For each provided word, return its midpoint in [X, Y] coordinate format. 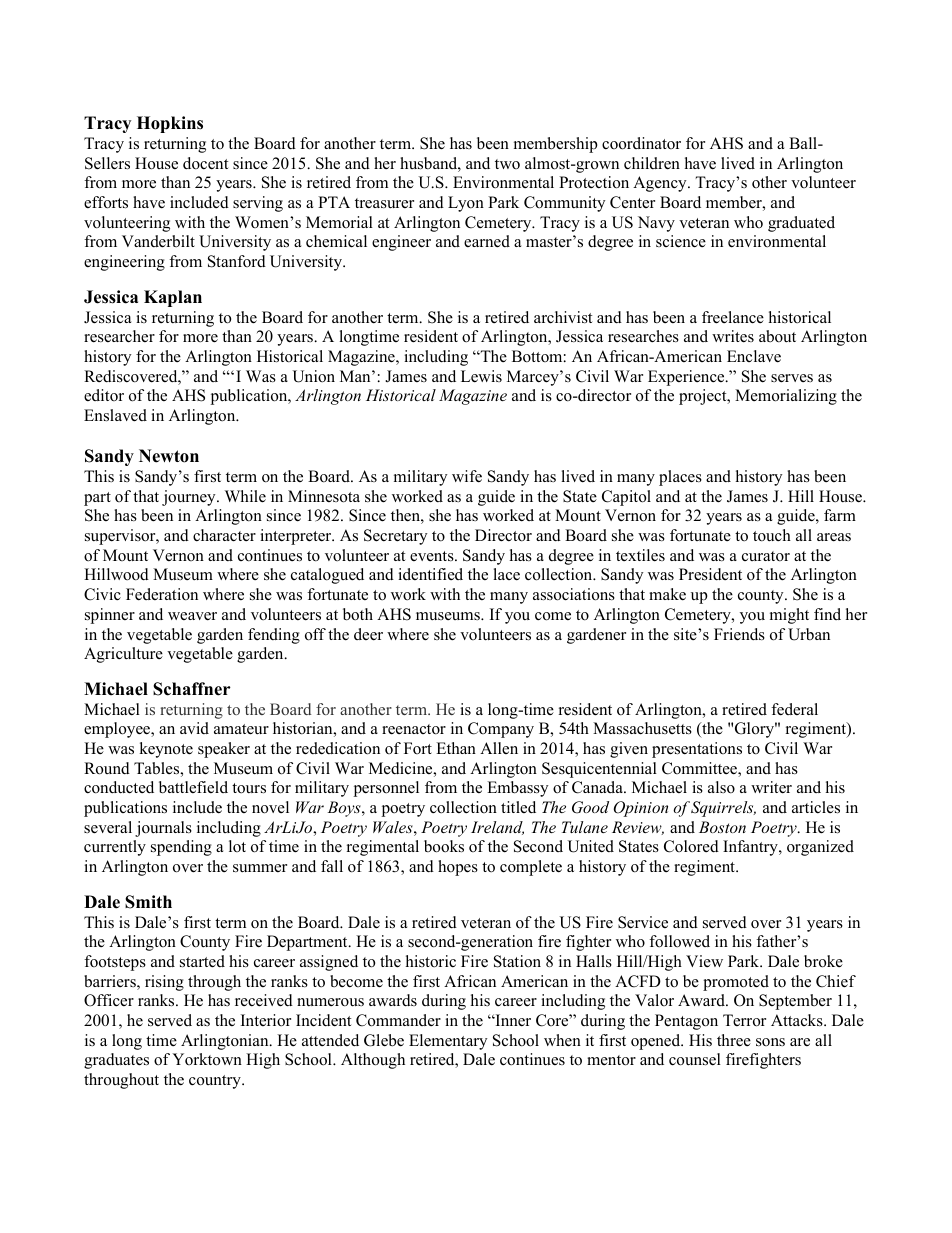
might [789, 616]
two [507, 164]
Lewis [481, 376]
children [652, 163]
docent [205, 163]
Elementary [448, 1042]
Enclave [754, 356]
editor [104, 395]
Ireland [497, 828]
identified [430, 574]
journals [163, 829]
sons [770, 1042]
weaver [192, 616]
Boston [722, 827]
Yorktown [207, 1059]
